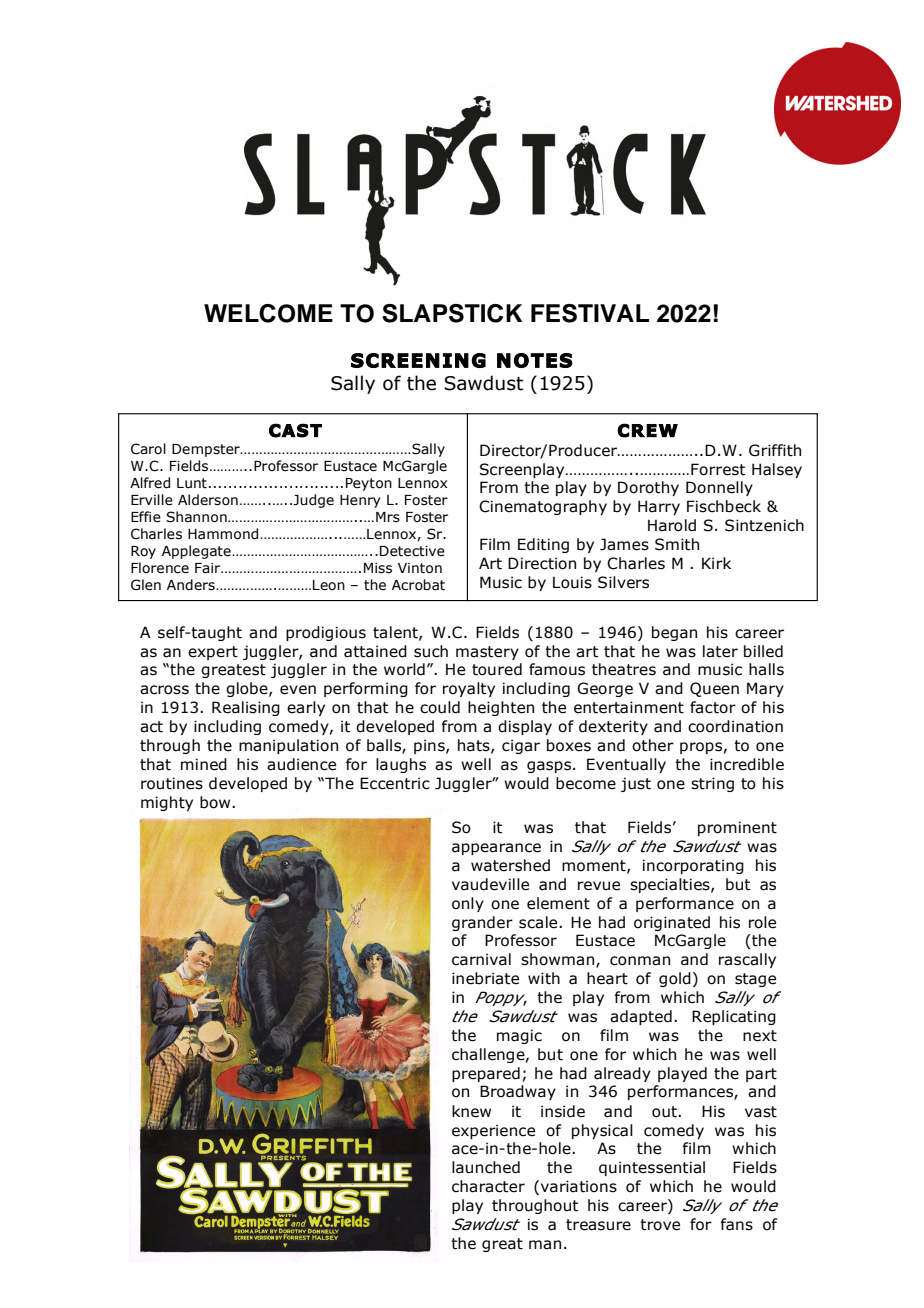 The image size is (924, 1308). I want to click on mined, so click(204, 764).
